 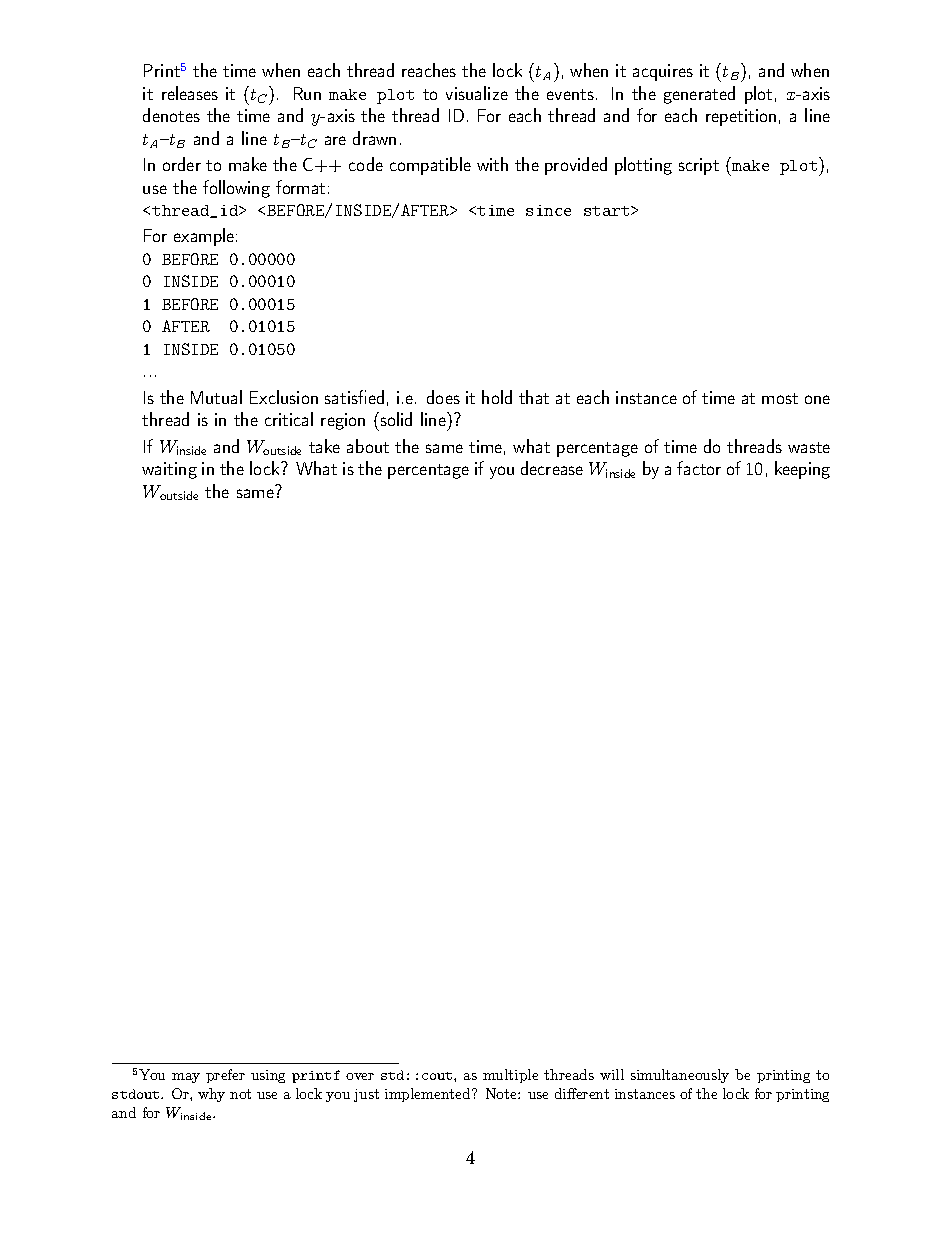 What do you see at coordinates (741, 117) in the image?
I see `repetition` at bounding box center [741, 117].
